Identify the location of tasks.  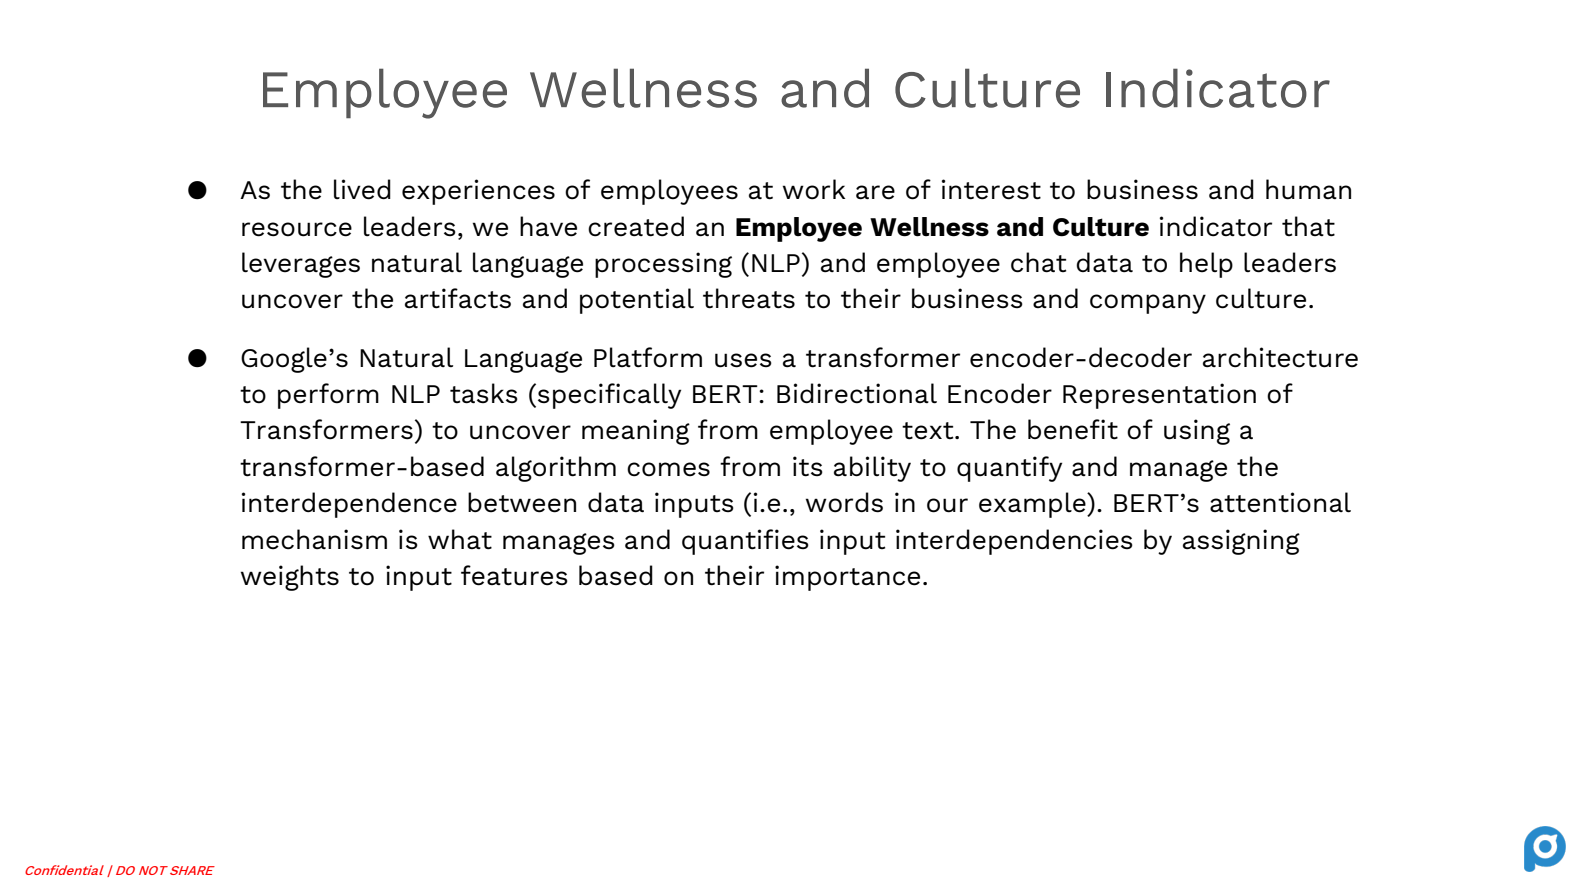
(484, 393).
